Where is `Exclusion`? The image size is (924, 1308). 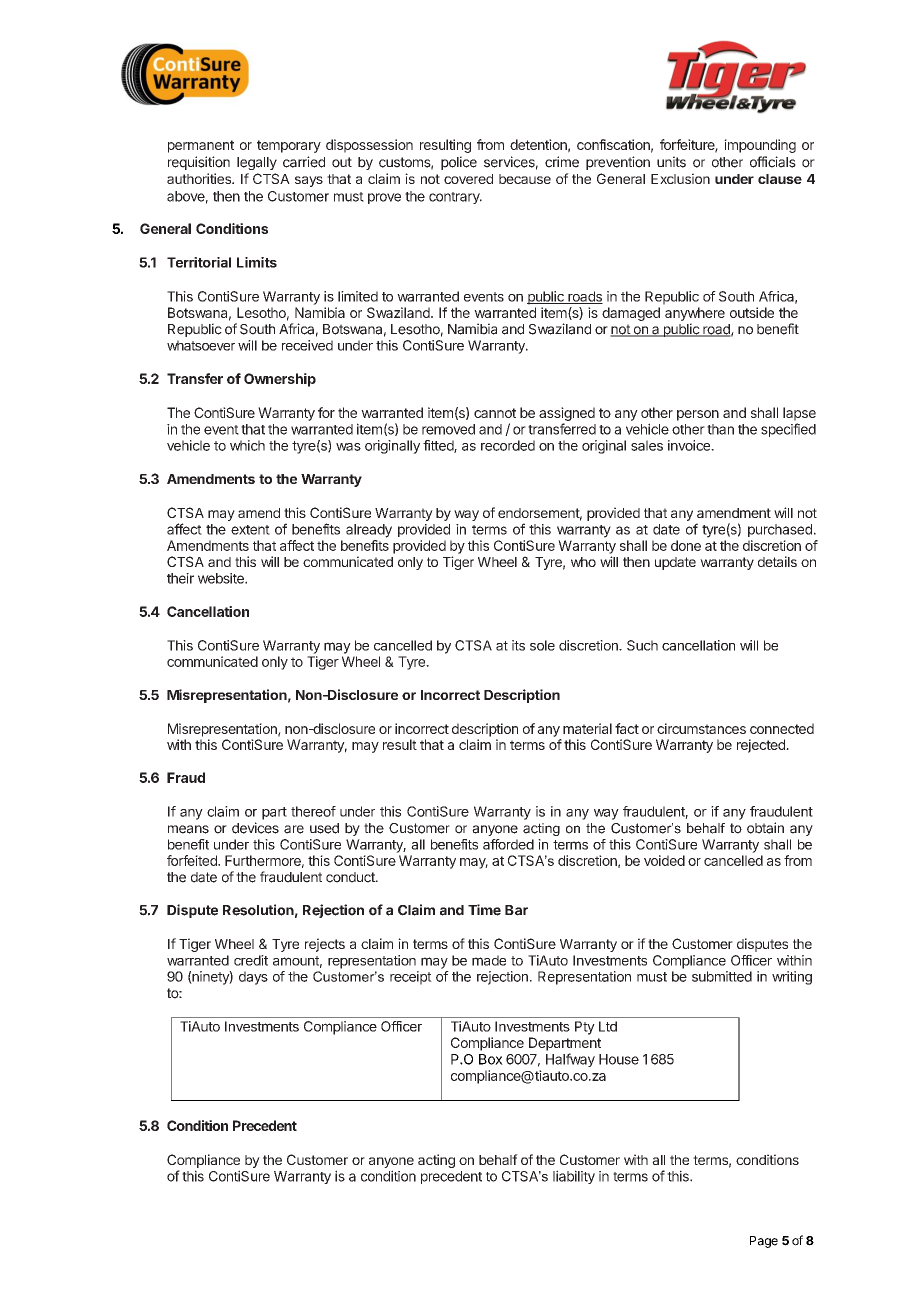 Exclusion is located at coordinates (680, 178).
